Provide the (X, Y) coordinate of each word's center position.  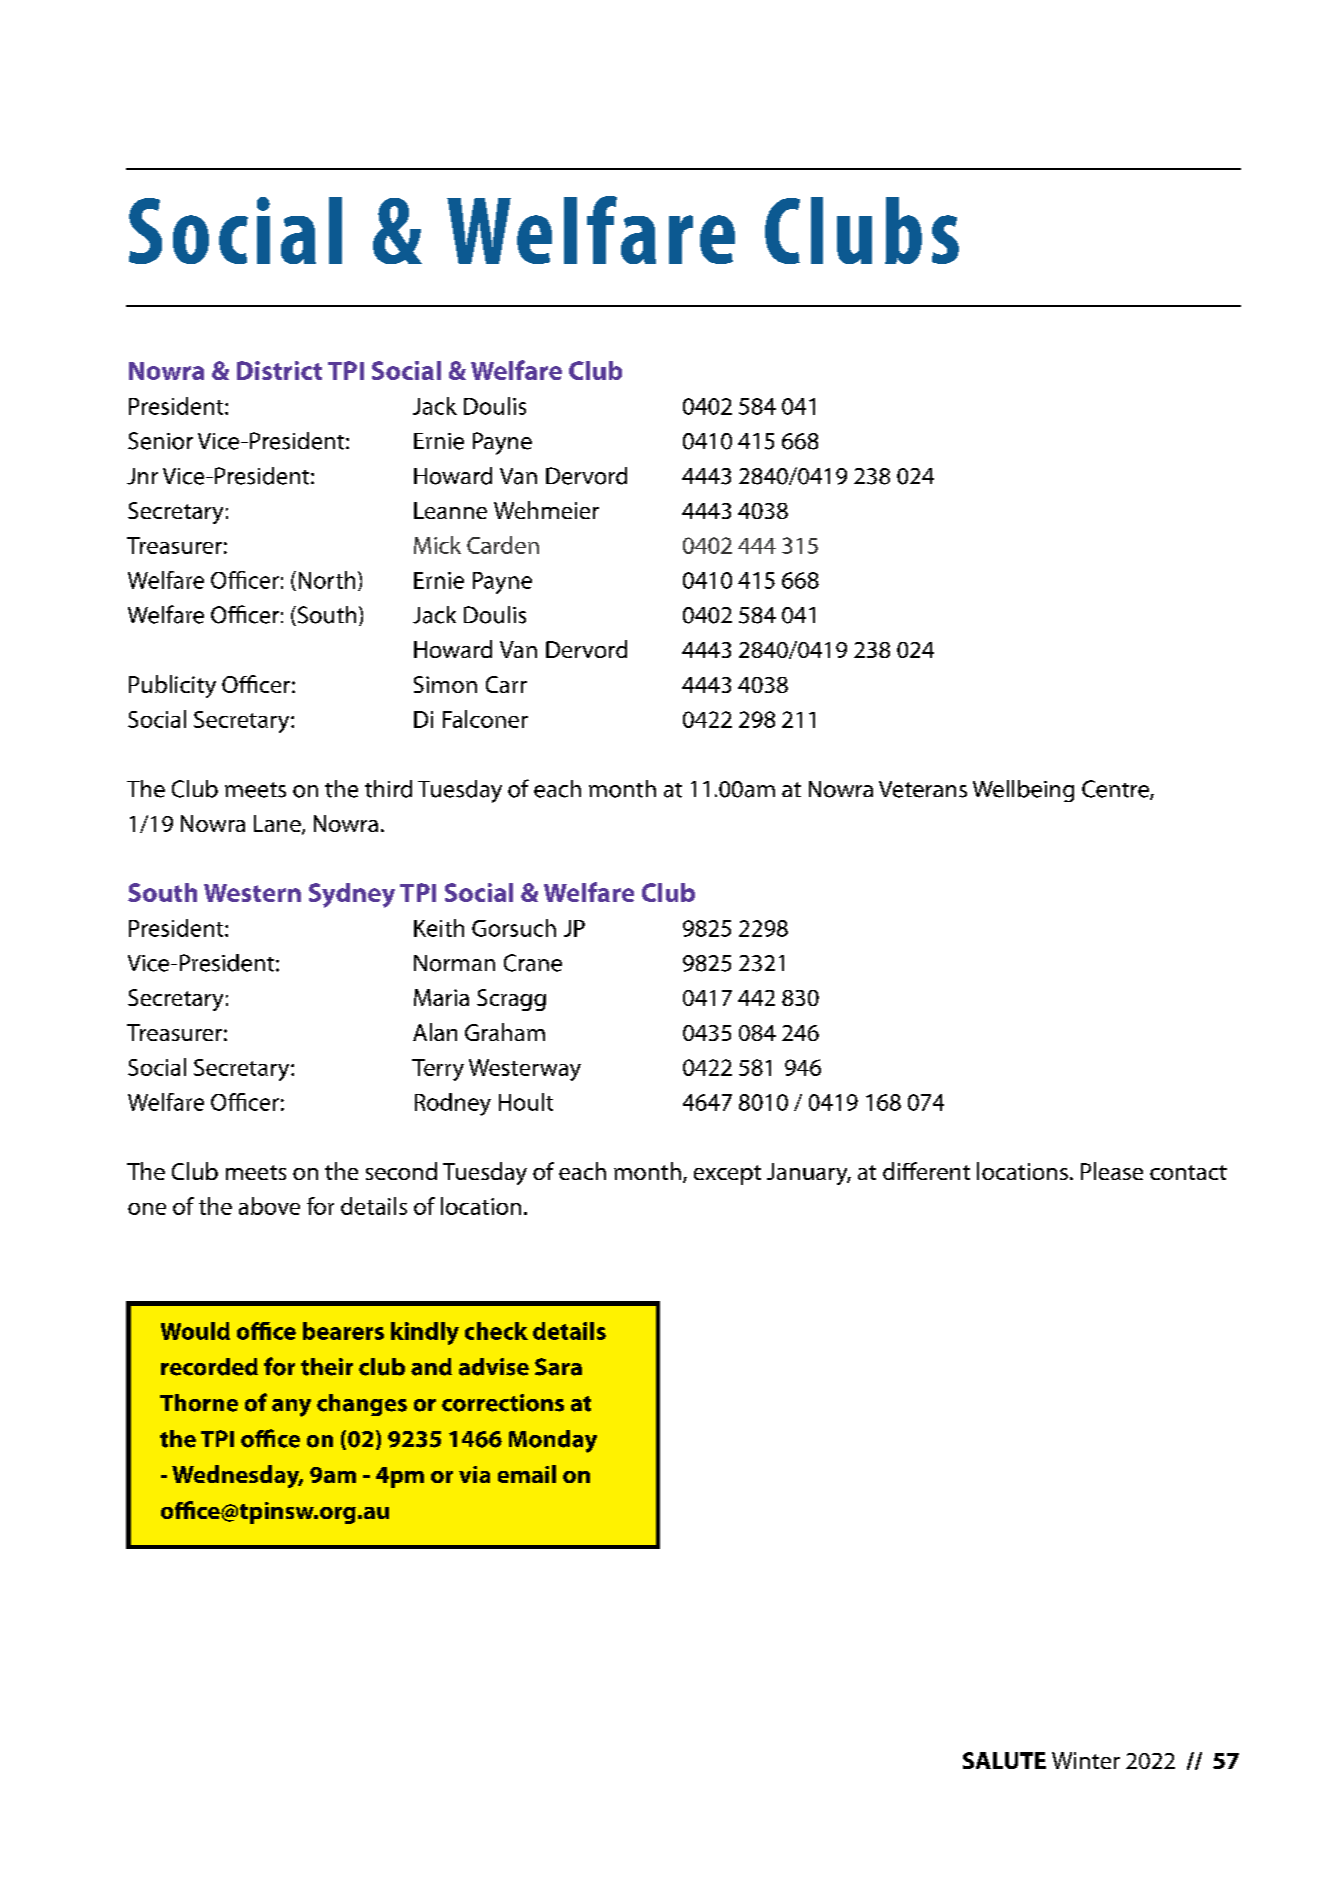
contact (1188, 1172)
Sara (558, 1367)
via (474, 1474)
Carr (506, 684)
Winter (1086, 1760)
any (291, 1408)
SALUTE (1004, 1760)
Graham (505, 1032)
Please (1112, 1171)
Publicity (172, 686)
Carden (503, 545)
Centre (1116, 790)
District (279, 370)
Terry (438, 1070)
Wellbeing (1023, 791)
